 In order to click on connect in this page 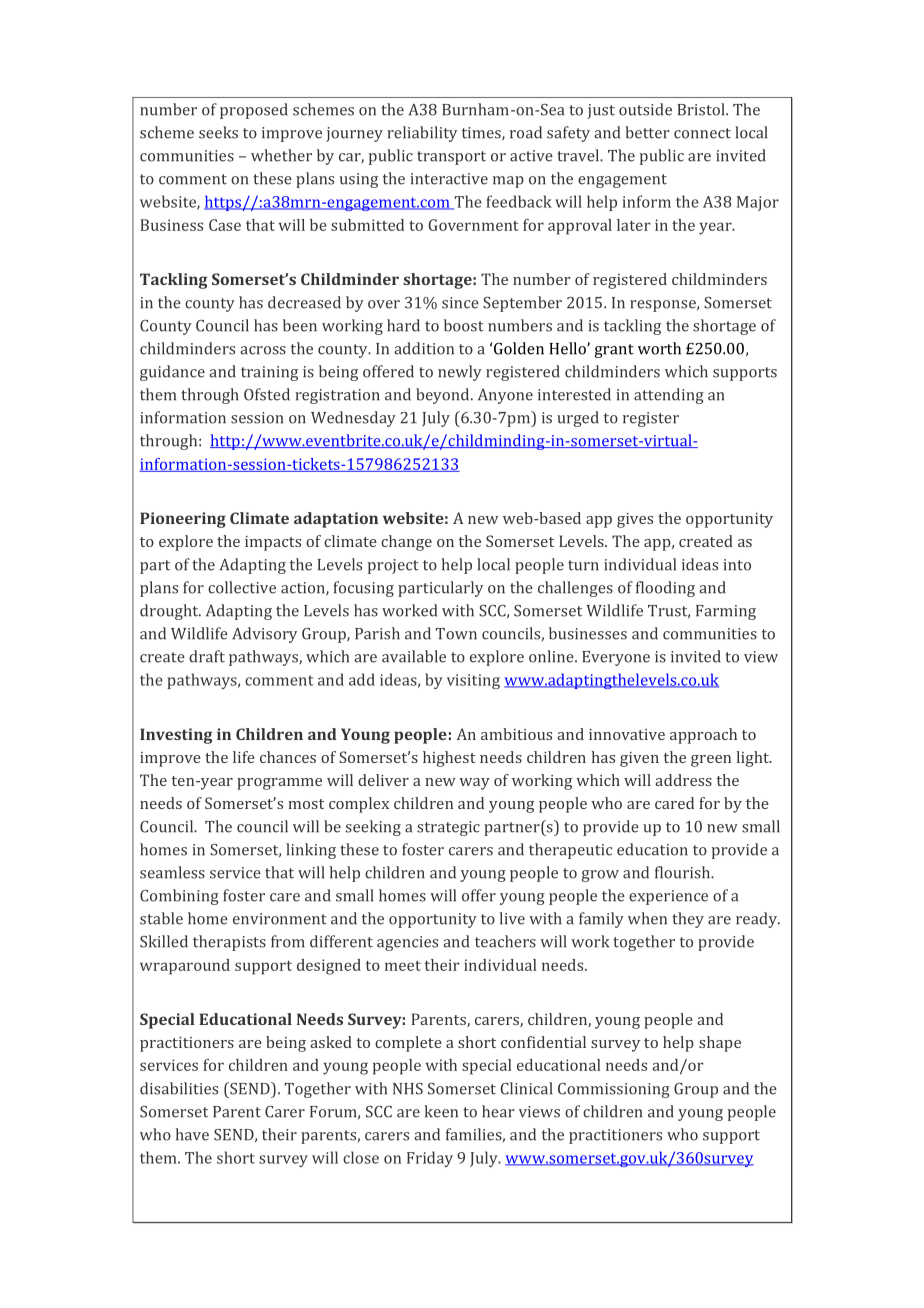, I will do `click(702, 133)`.
